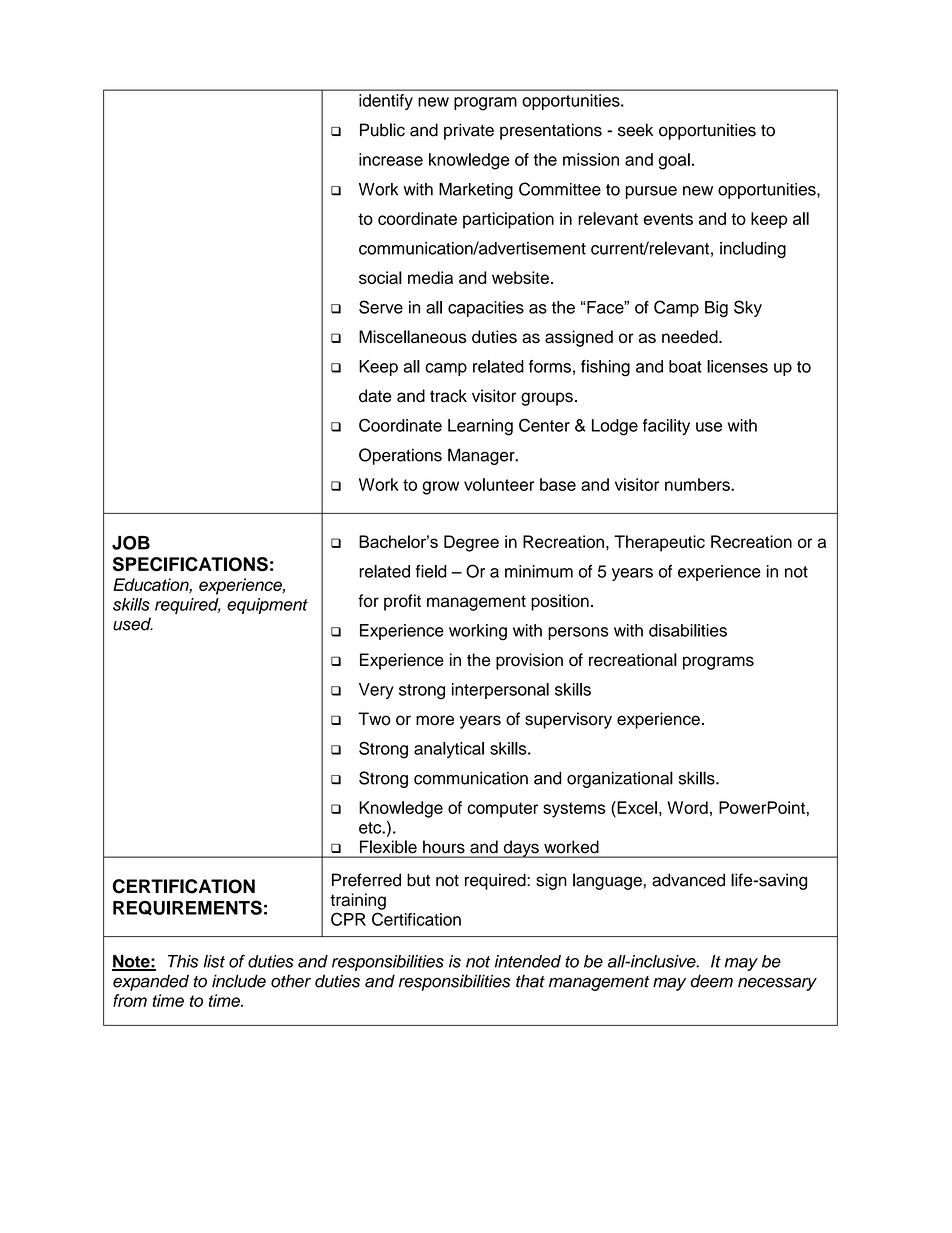  What do you see at coordinates (528, 961) in the screenshot?
I see `intended` at bounding box center [528, 961].
